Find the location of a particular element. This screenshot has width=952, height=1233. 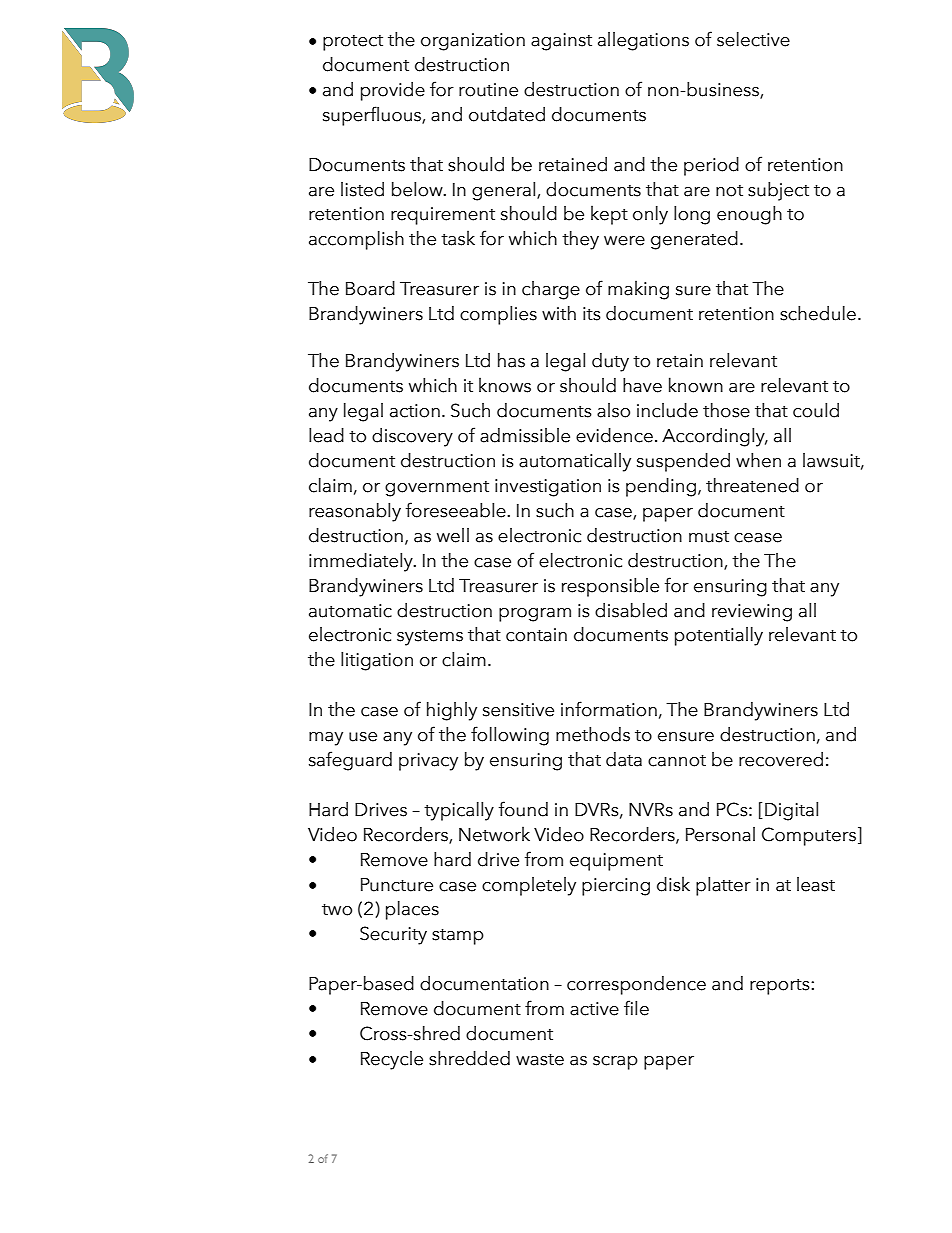

Board is located at coordinates (370, 288).
